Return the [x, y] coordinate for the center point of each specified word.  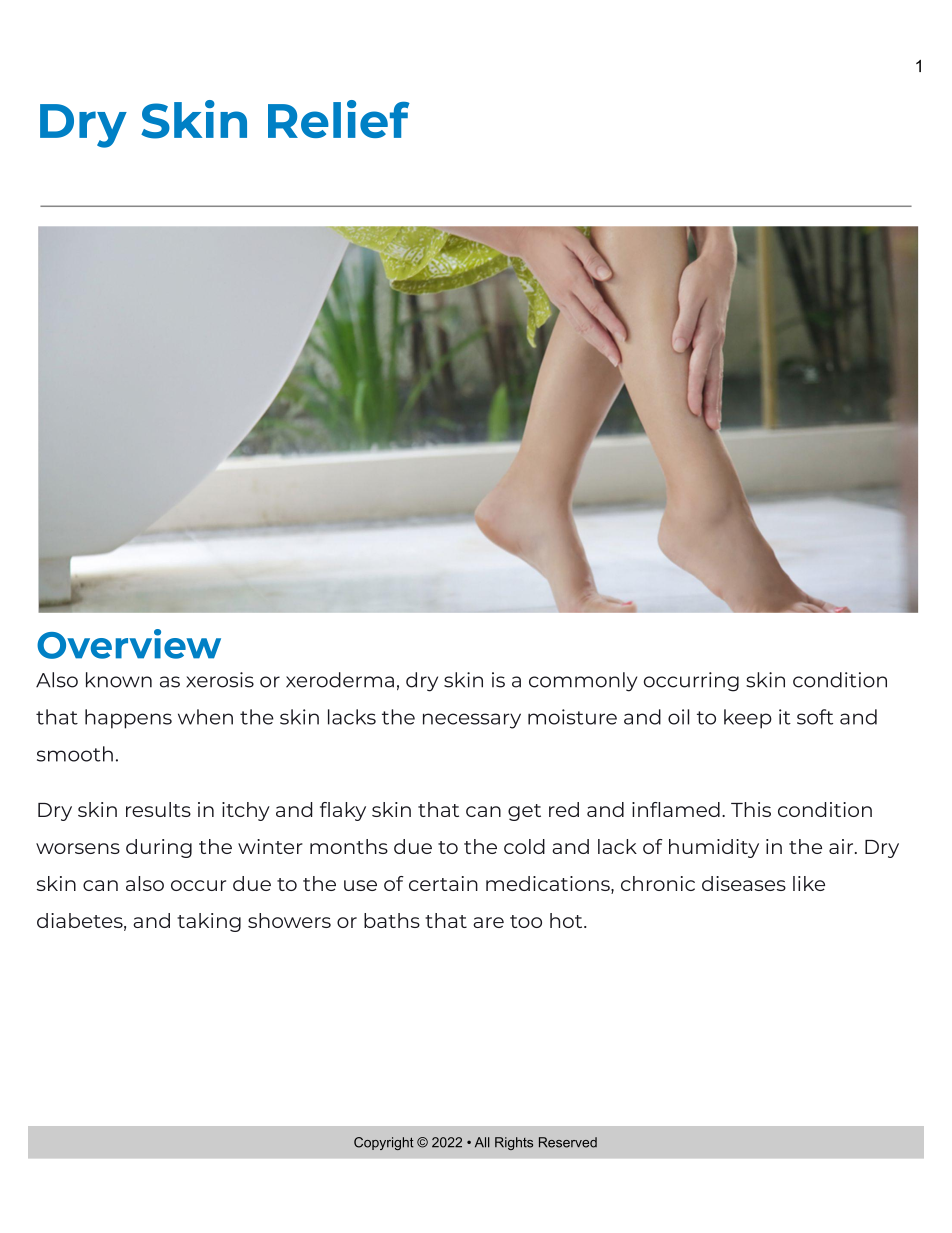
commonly [583, 682]
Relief [339, 119]
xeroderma [340, 680]
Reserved [568, 1142]
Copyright [384, 1143]
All [482, 1142]
